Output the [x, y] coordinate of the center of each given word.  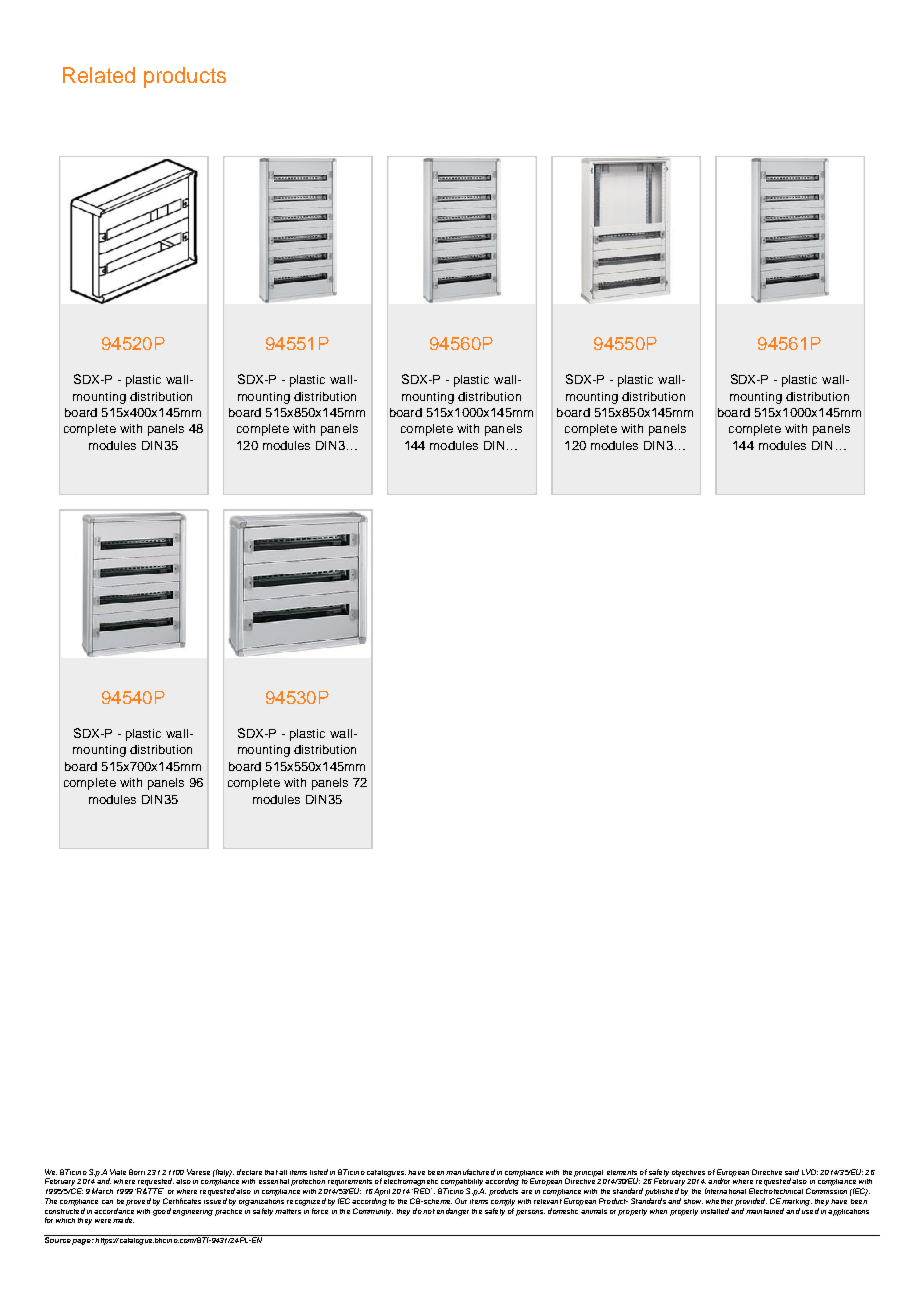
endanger [453, 1212]
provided [751, 1202]
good [162, 1210]
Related [99, 75]
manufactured [470, 1172]
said [792, 1172]
